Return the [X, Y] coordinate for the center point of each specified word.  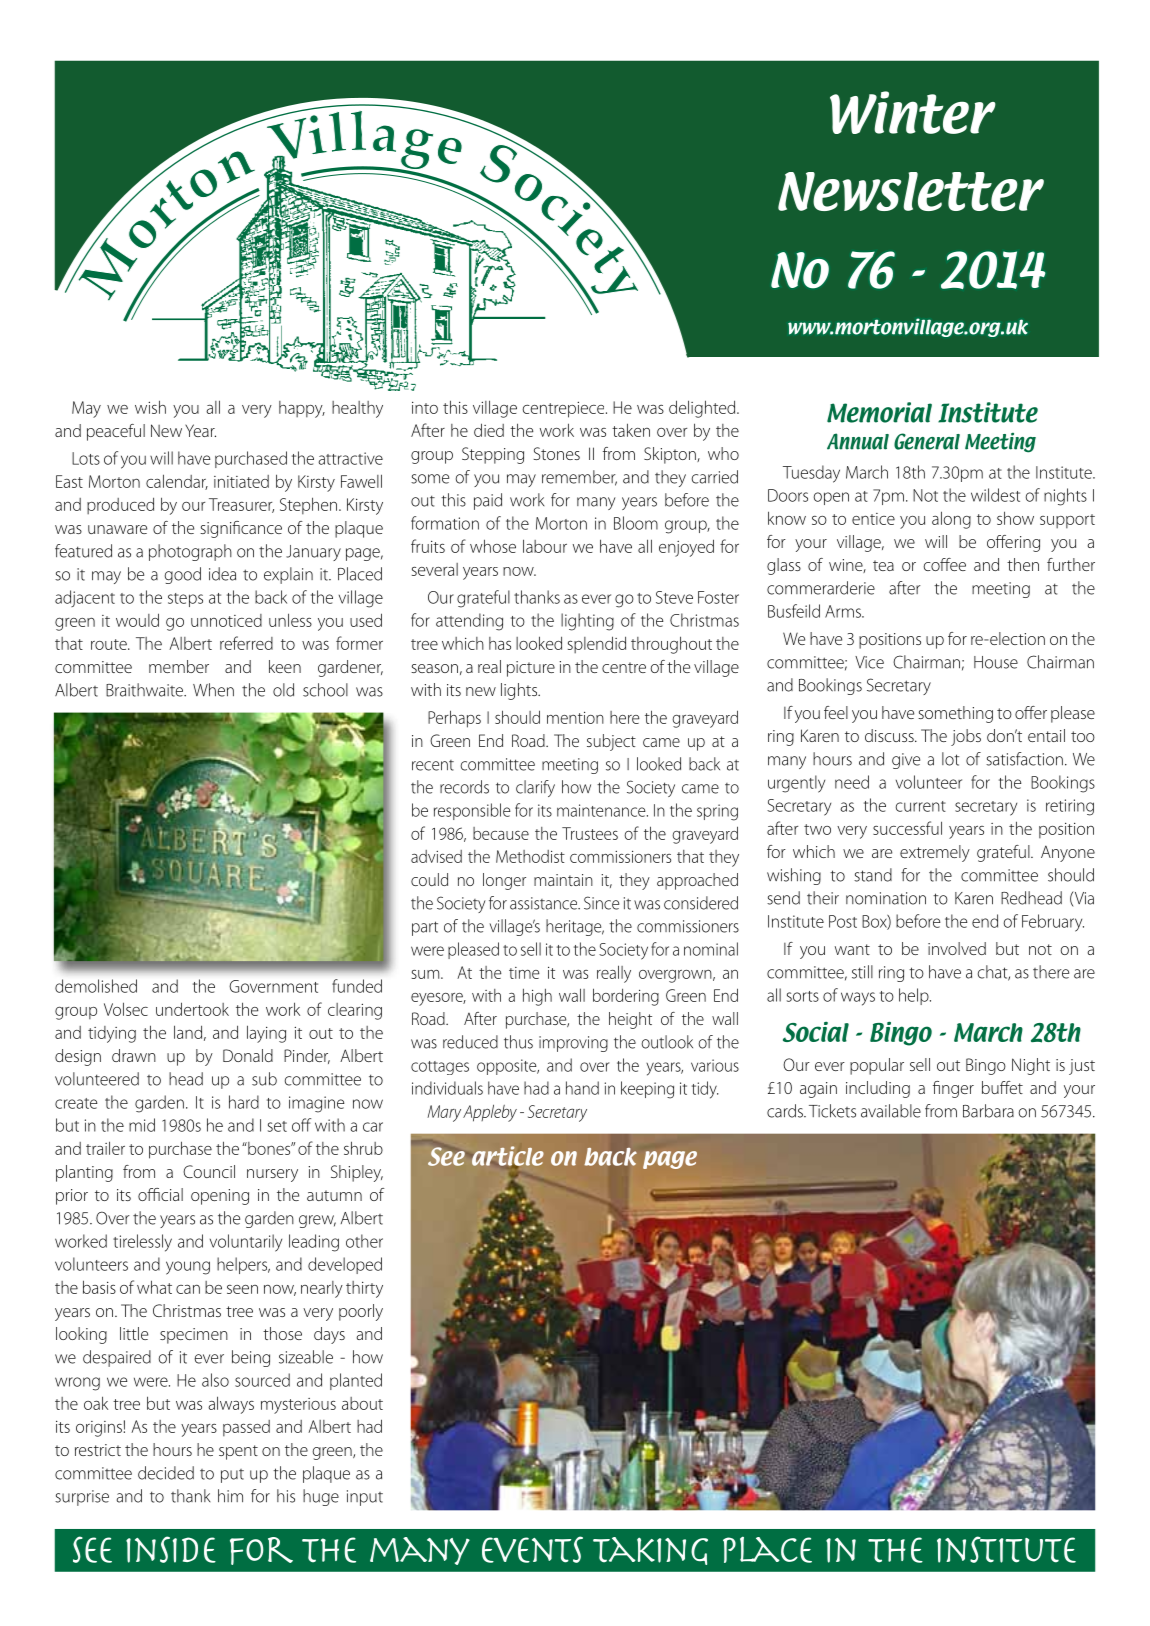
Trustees [590, 833]
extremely [935, 853]
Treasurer [241, 505]
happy [302, 409]
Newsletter [911, 191]
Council [209, 1171]
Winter [913, 112]
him [230, 1496]
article [508, 1157]
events [532, 1549]
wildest [995, 495]
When [213, 690]
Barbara [988, 1111]
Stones [556, 453]
